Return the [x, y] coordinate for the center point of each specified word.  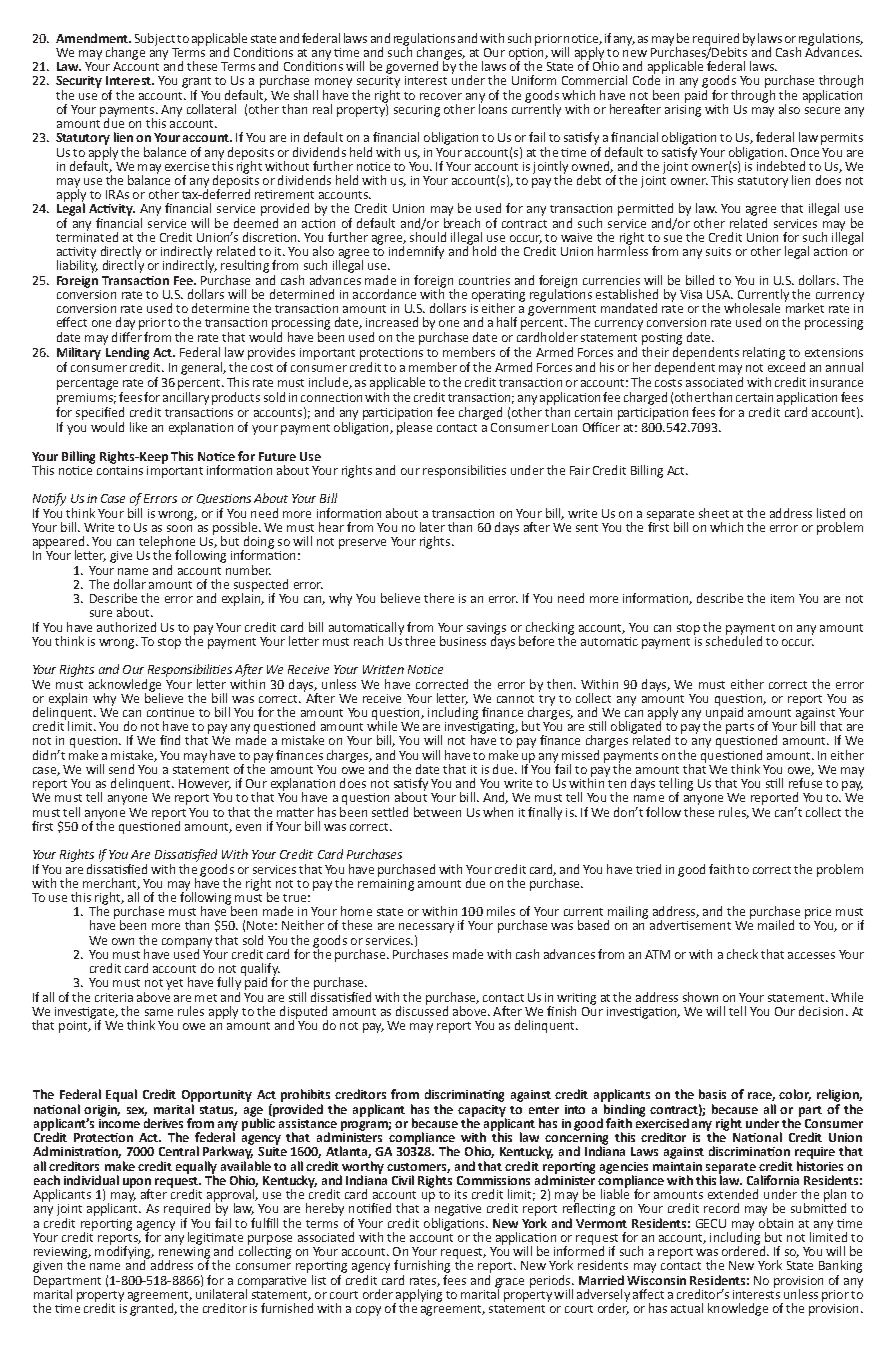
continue [170, 712]
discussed [422, 1010]
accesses [811, 955]
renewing [184, 1252]
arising [683, 109]
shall [306, 95]
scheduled [734, 640]
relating [764, 353]
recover [441, 96]
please [414, 428]
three [420, 641]
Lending [126, 352]
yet [174, 984]
